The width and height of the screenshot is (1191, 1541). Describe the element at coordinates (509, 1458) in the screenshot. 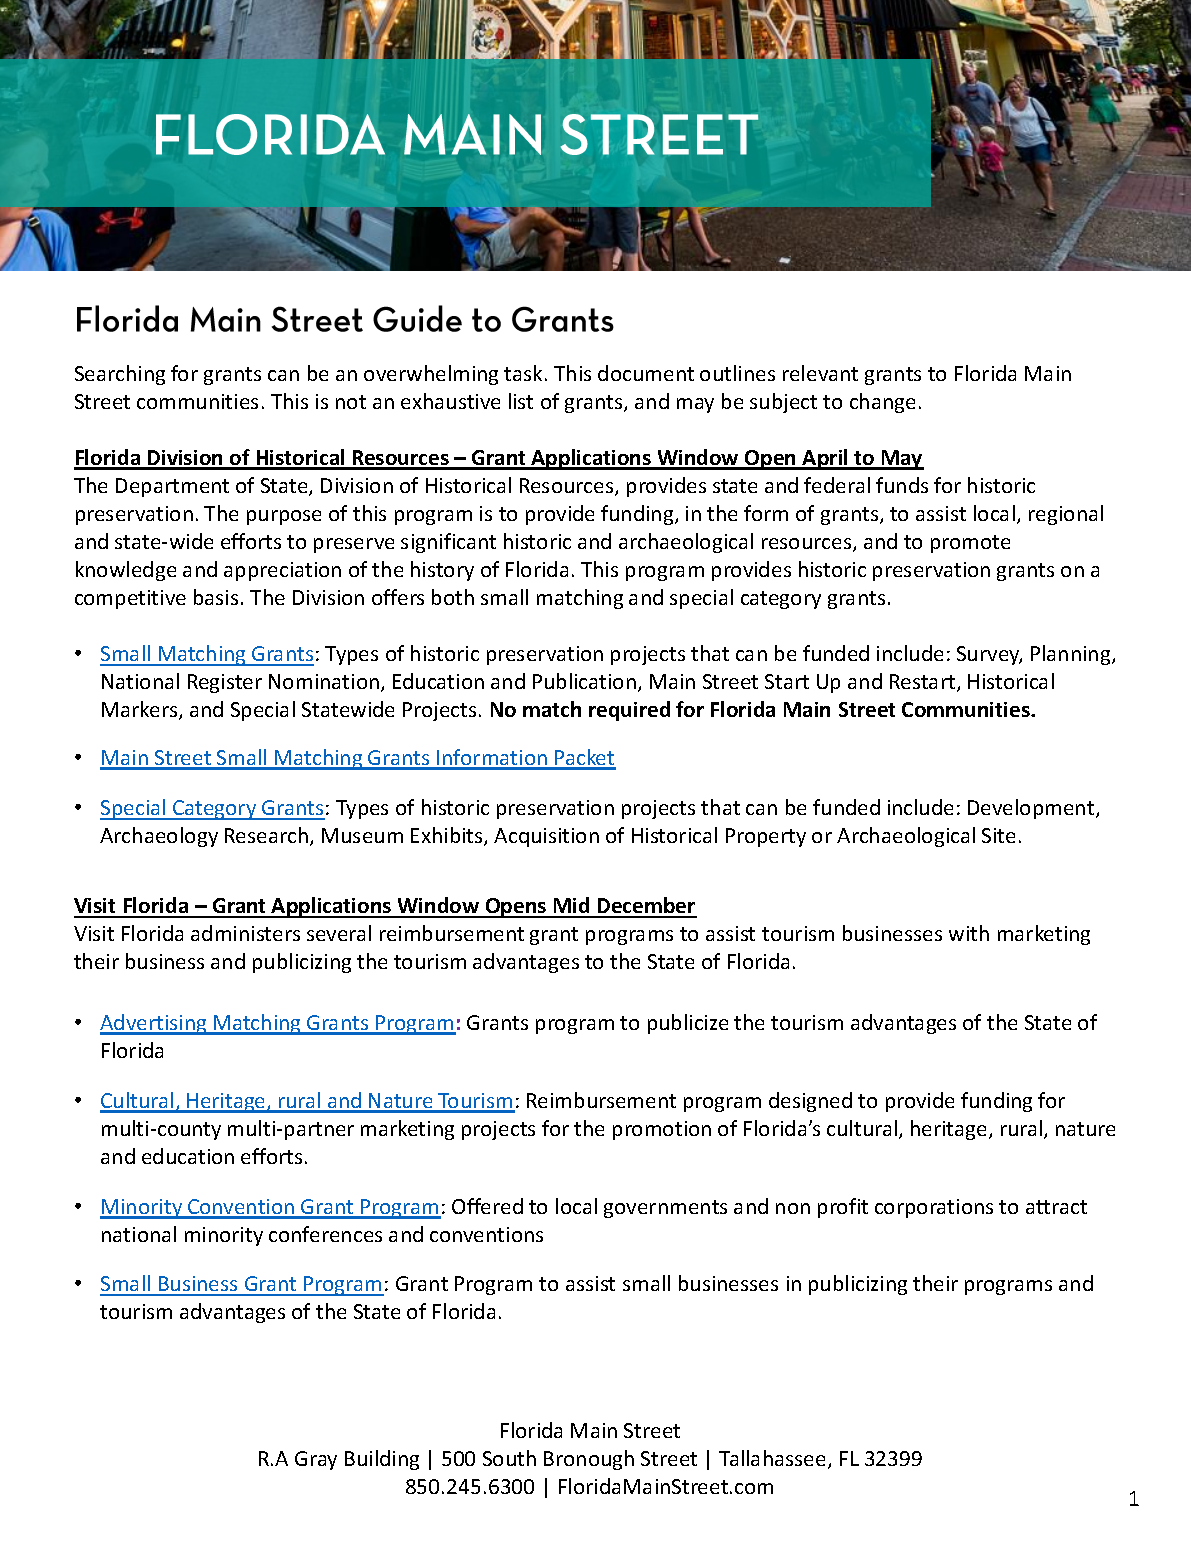

I see `South` at that location.
